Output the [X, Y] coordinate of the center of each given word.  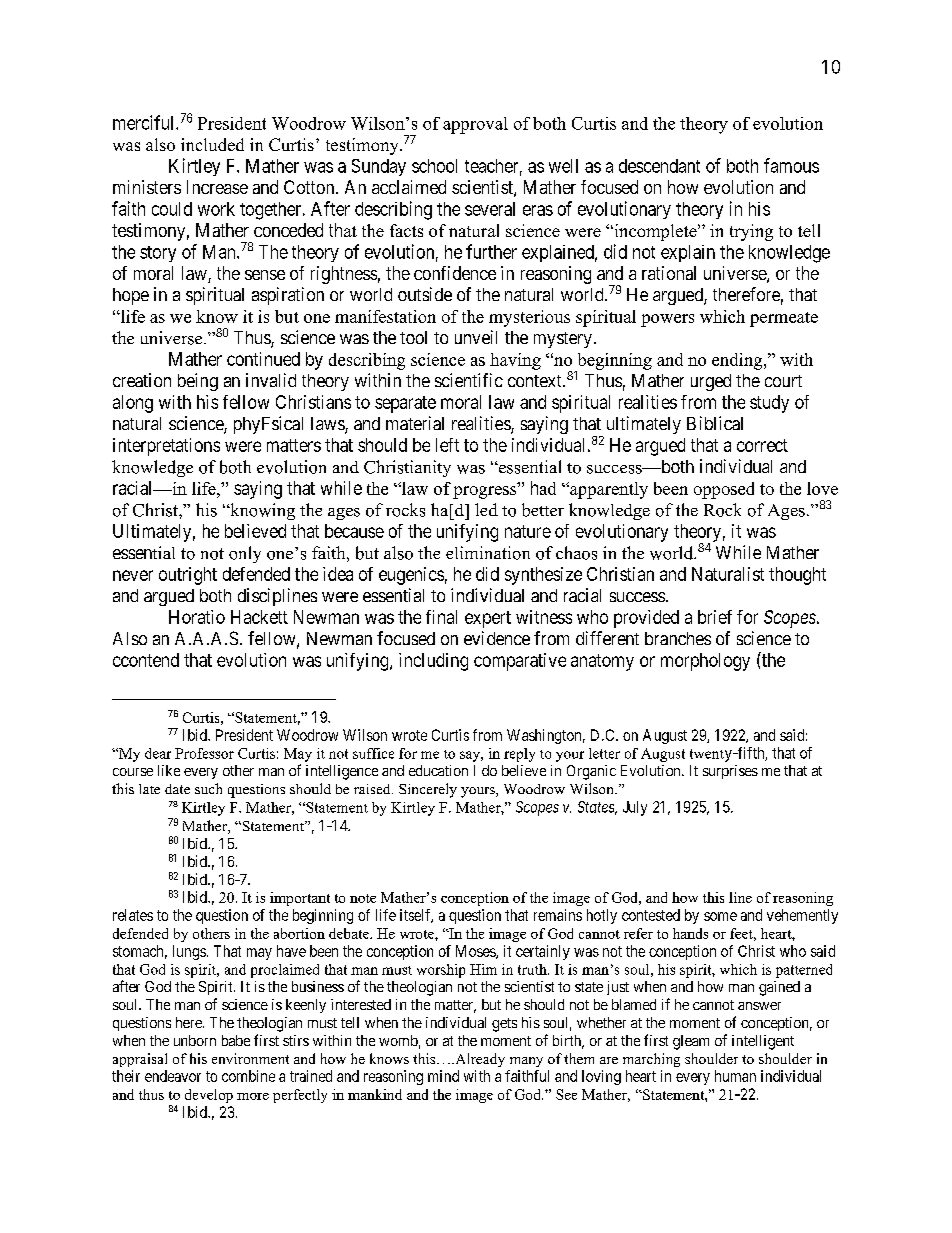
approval [475, 125]
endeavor [173, 1076]
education [438, 770]
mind [443, 1076]
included [212, 144]
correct [762, 445]
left [447, 445]
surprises [730, 772]
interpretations [166, 447]
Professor [204, 753]
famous [791, 165]
